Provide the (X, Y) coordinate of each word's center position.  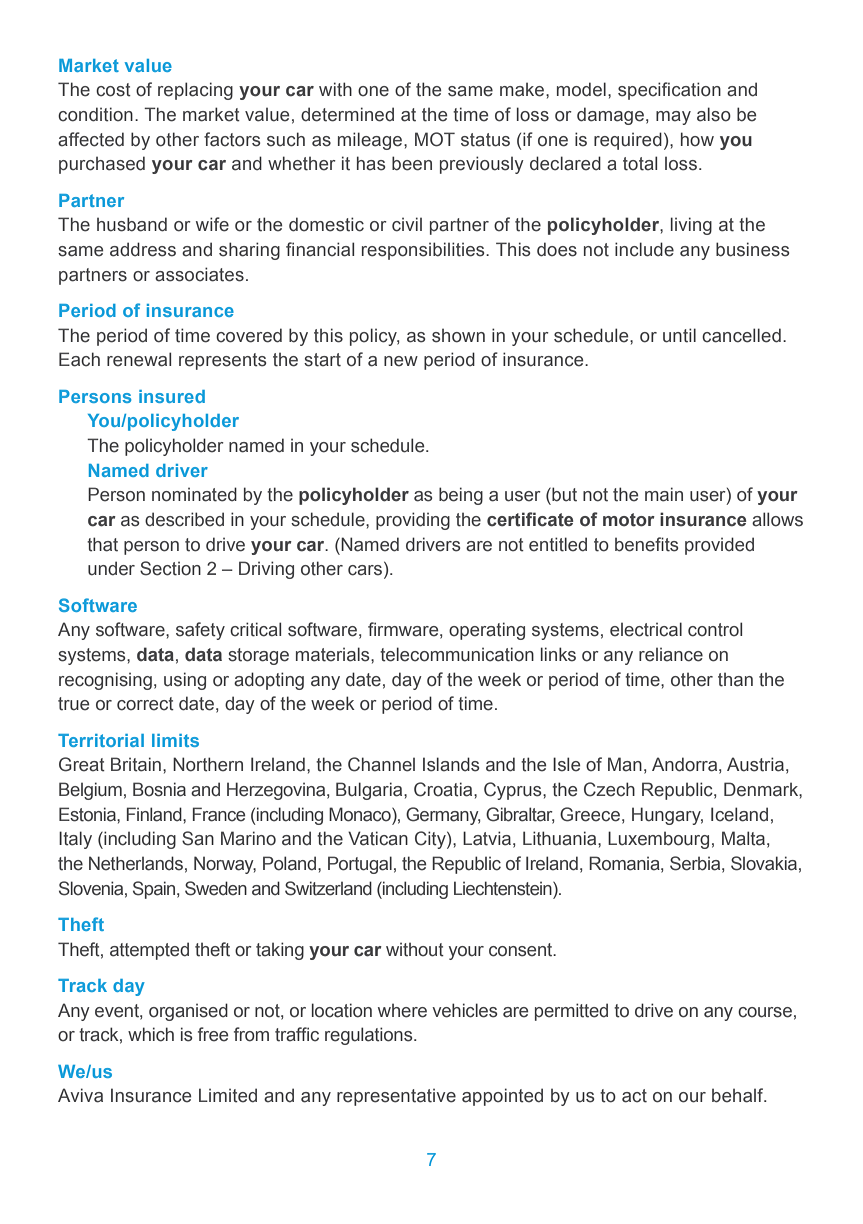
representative (396, 1097)
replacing (195, 91)
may (673, 118)
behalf (739, 1095)
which (151, 1034)
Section (170, 568)
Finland (155, 814)
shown (458, 336)
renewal (139, 359)
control (715, 629)
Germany (443, 816)
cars (366, 570)
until (679, 335)
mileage (371, 141)
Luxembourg (658, 840)
